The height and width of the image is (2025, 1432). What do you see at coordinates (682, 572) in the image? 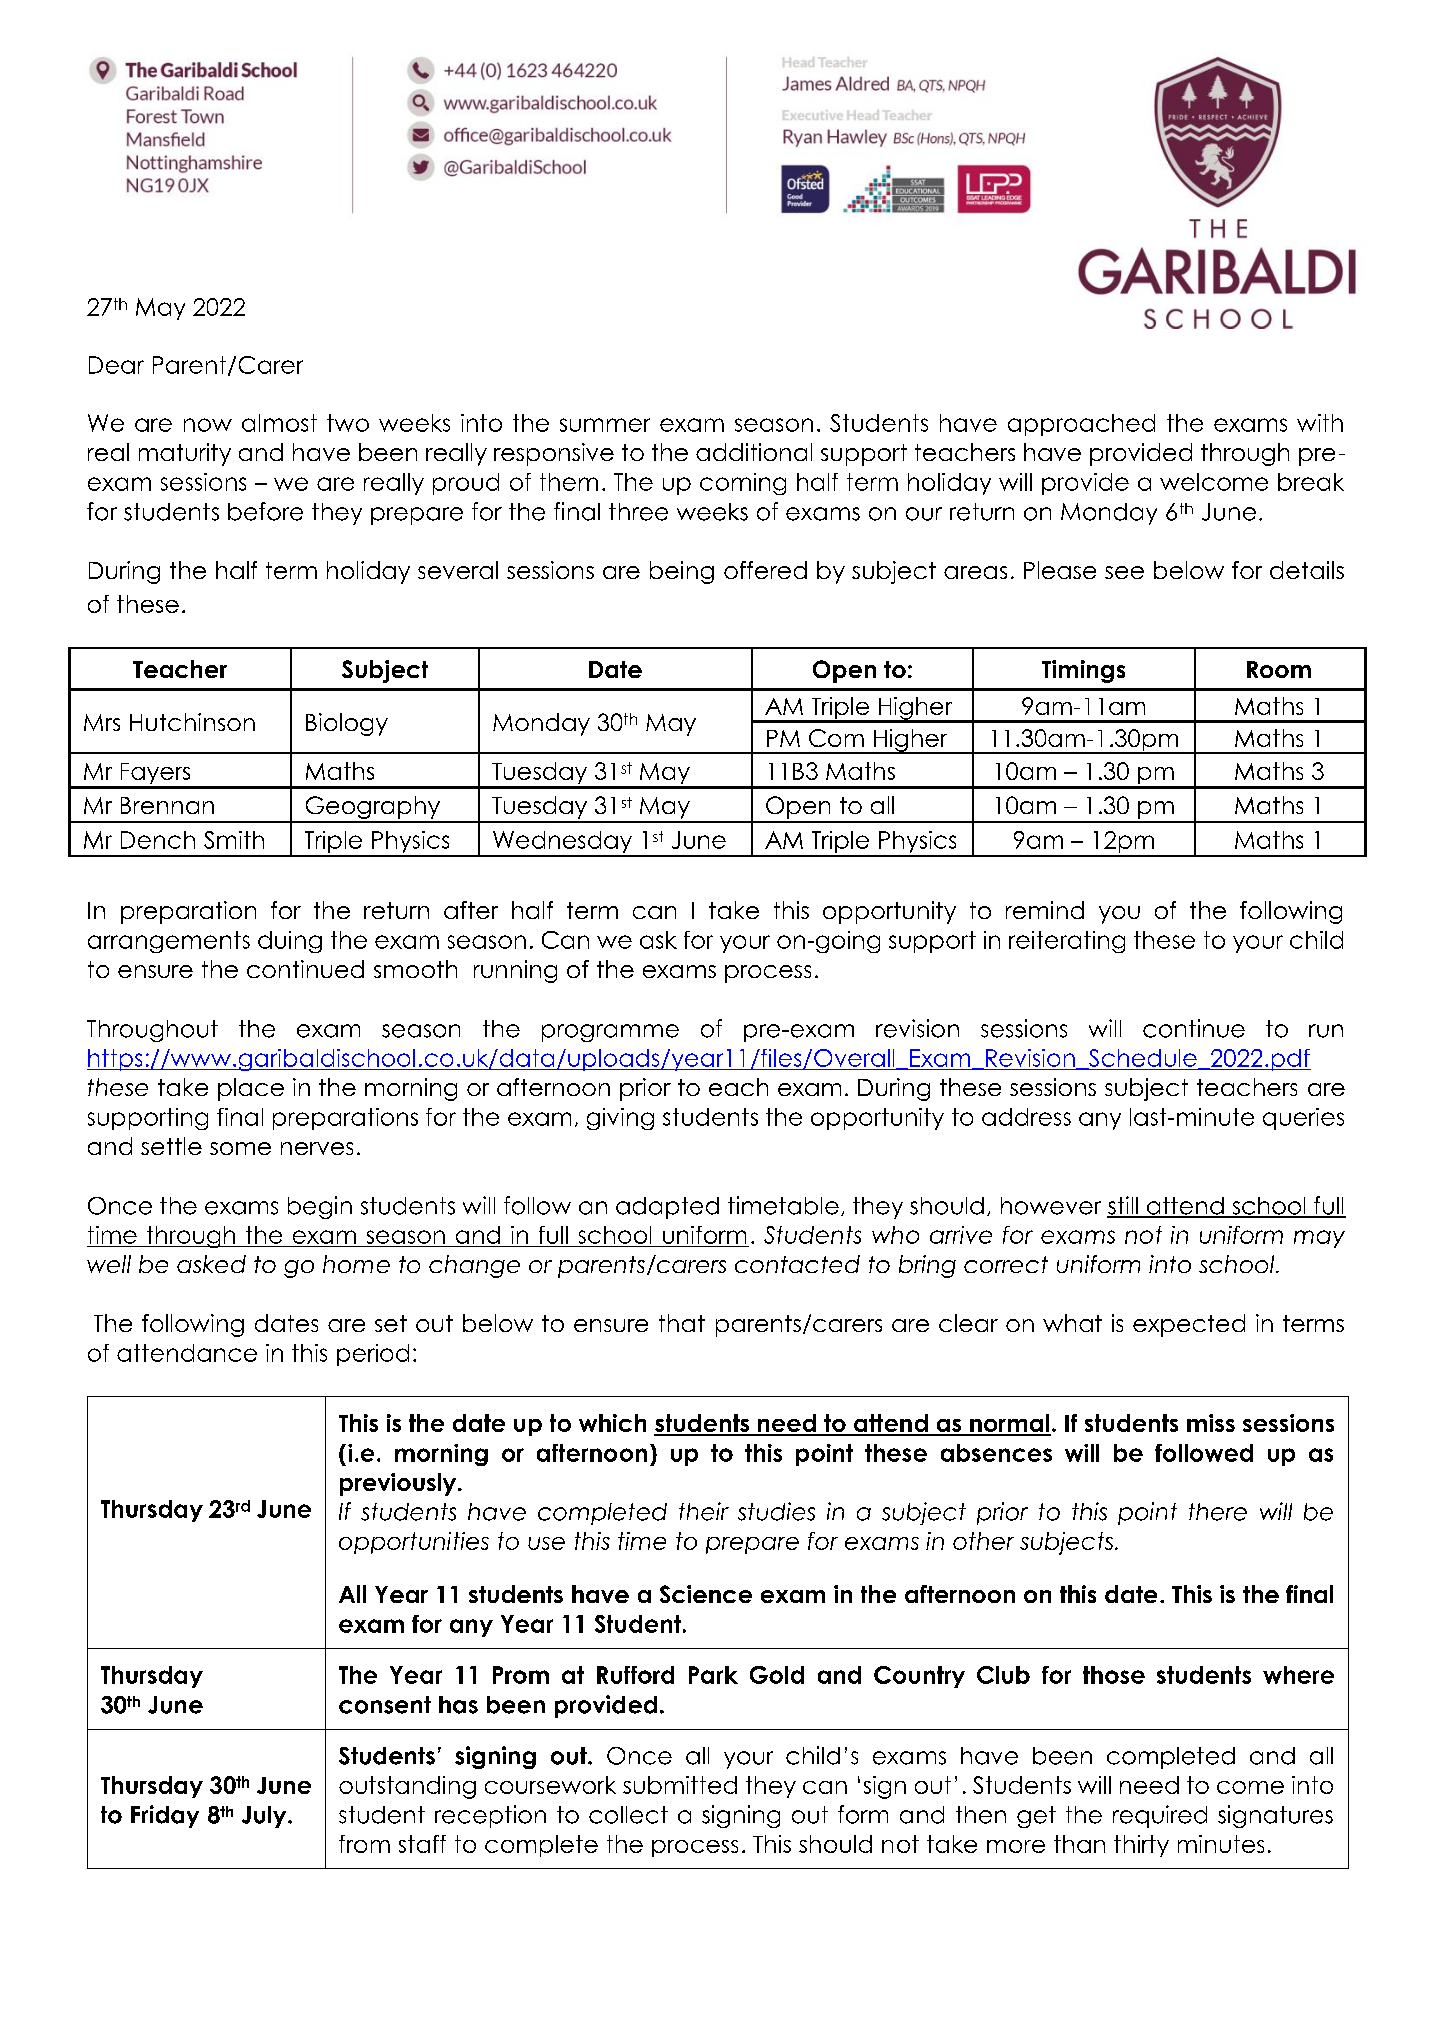
I see `being` at bounding box center [682, 572].
